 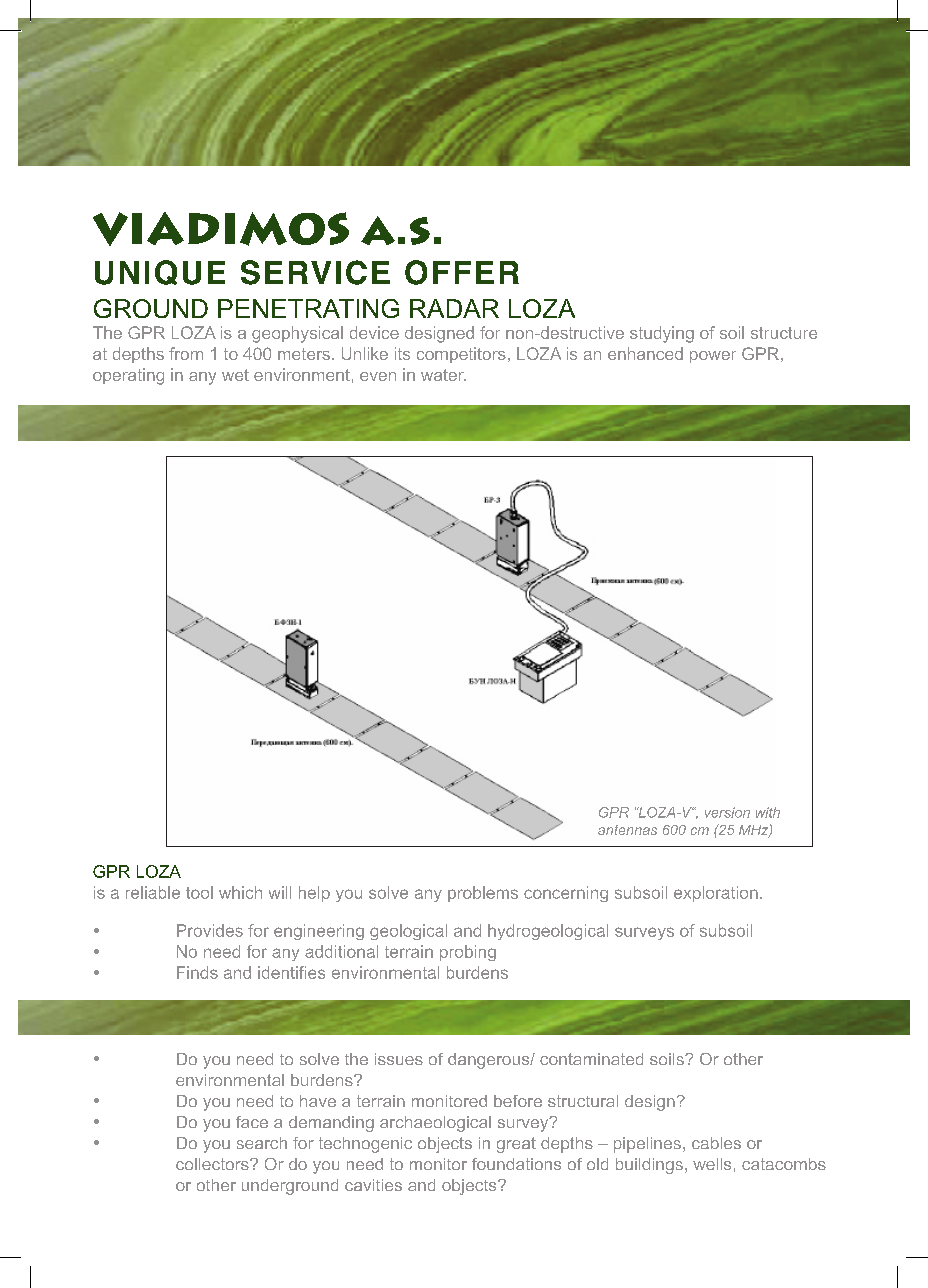 What do you see at coordinates (160, 272) in the image?
I see `UNIQUE` at bounding box center [160, 272].
